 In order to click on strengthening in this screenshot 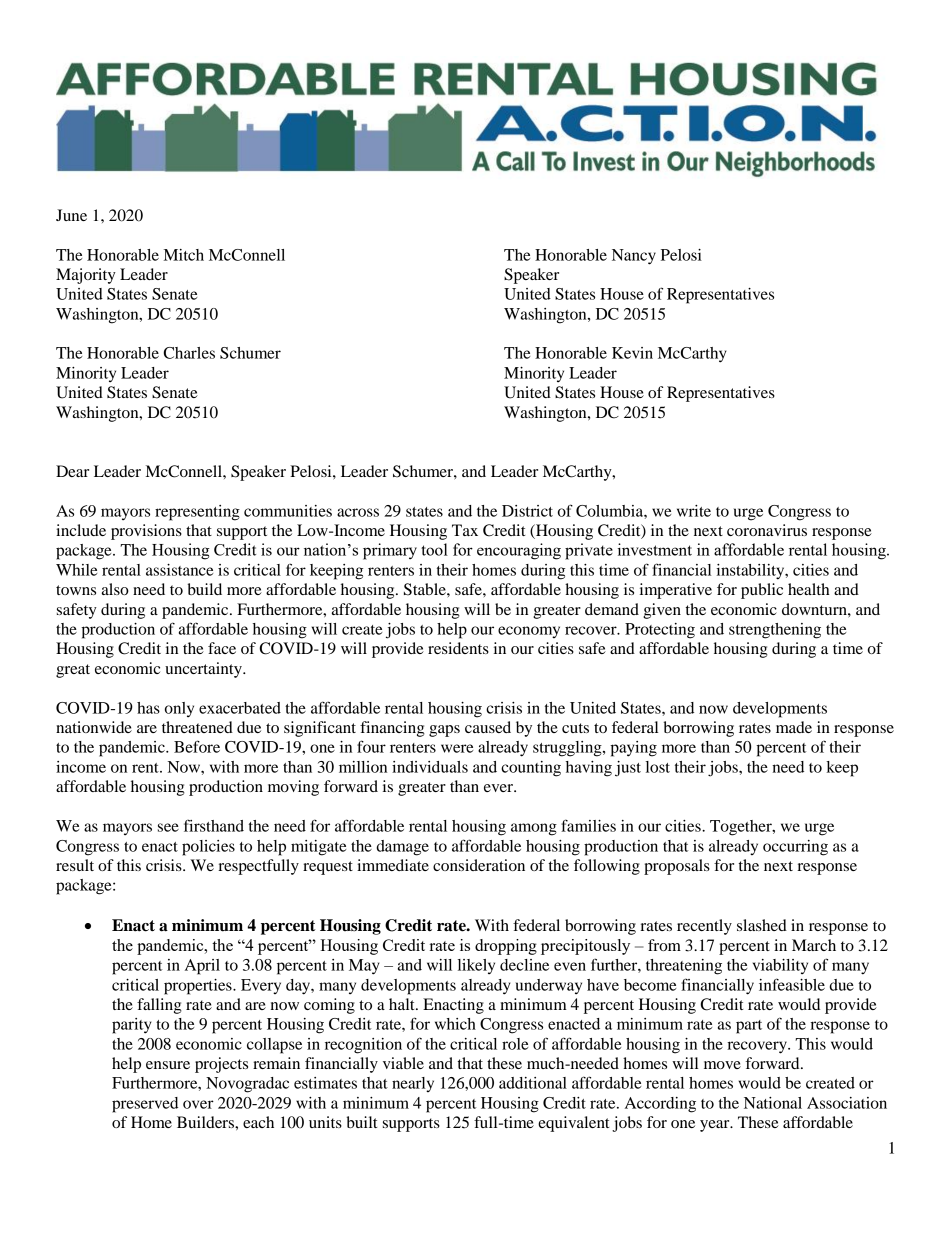, I will do `click(775, 631)`.
